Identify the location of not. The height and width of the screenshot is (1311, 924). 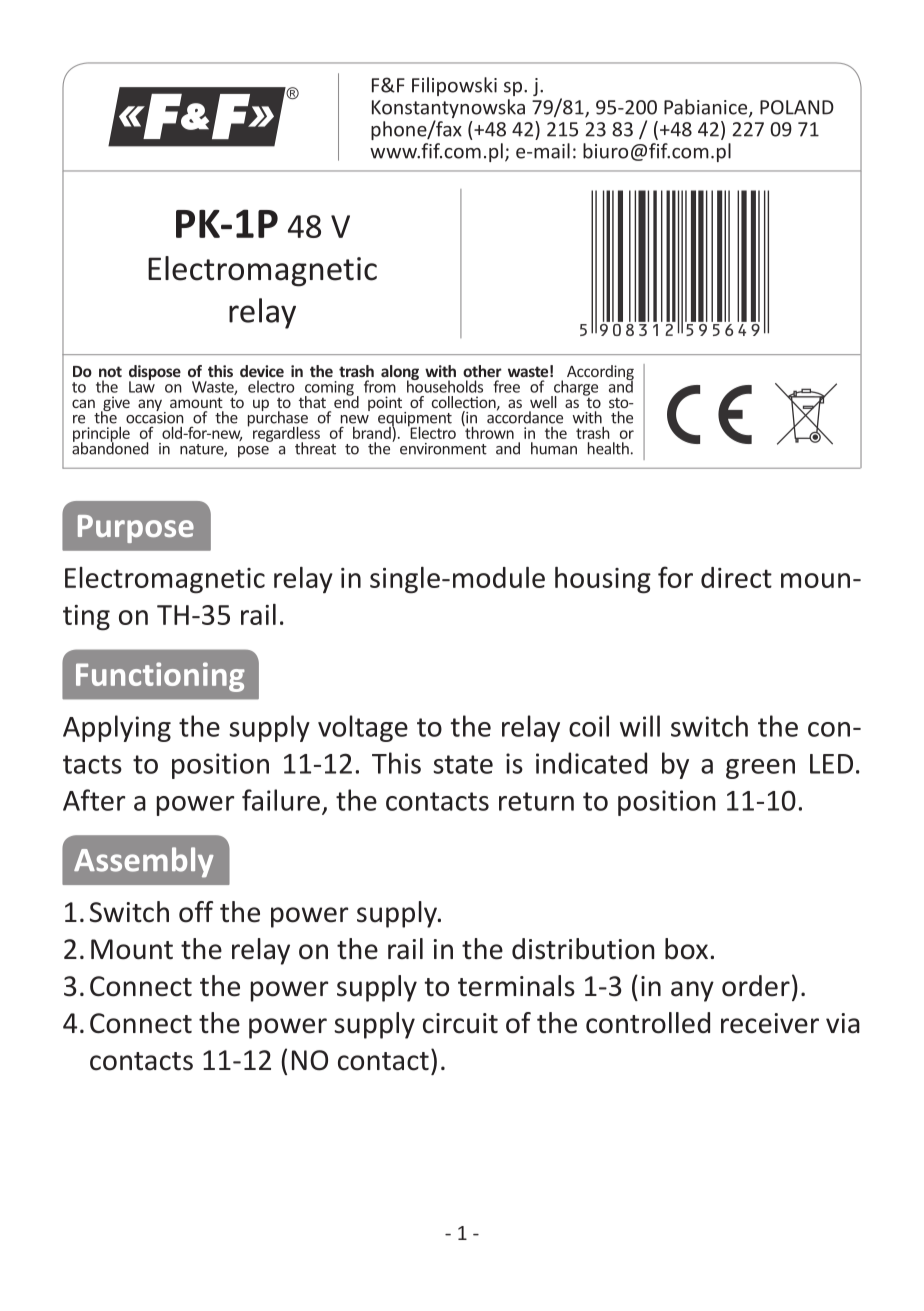
(110, 371).
